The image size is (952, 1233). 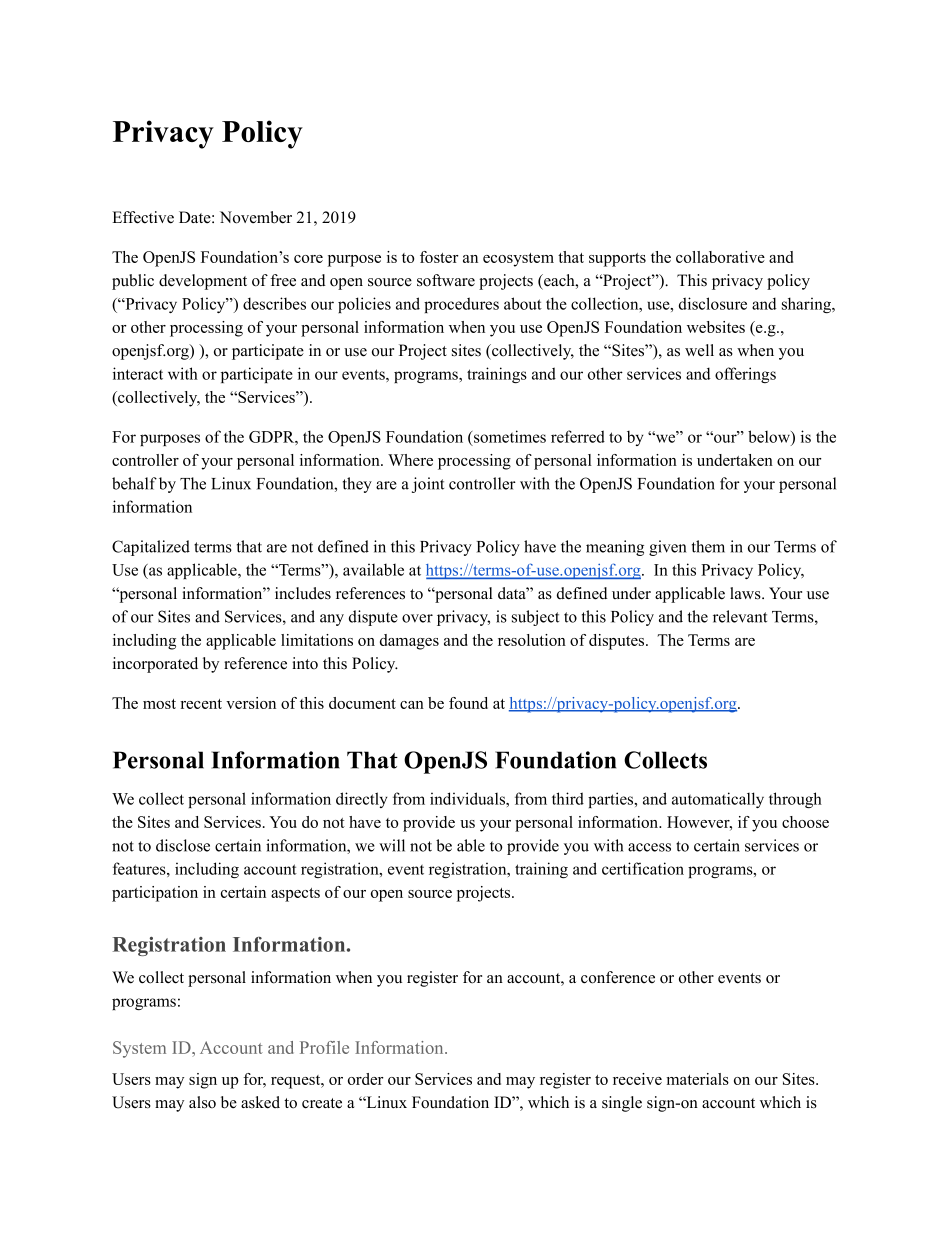 I want to click on also, so click(x=202, y=1102).
